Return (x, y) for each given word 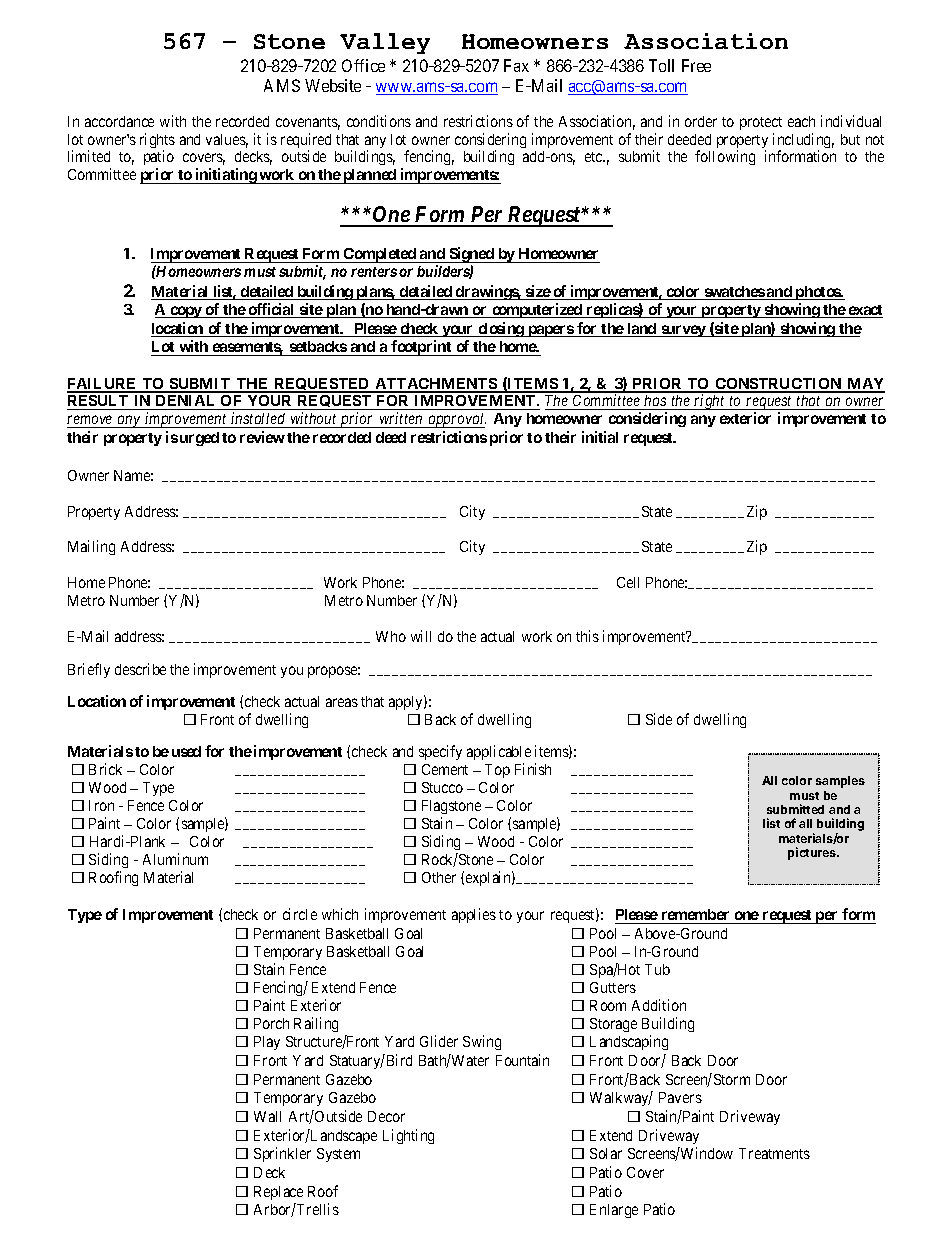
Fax (516, 65)
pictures (813, 853)
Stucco (442, 787)
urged (199, 439)
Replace (278, 1193)
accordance (119, 121)
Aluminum (175, 859)
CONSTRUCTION (779, 385)
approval (456, 420)
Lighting (408, 1136)
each (801, 121)
